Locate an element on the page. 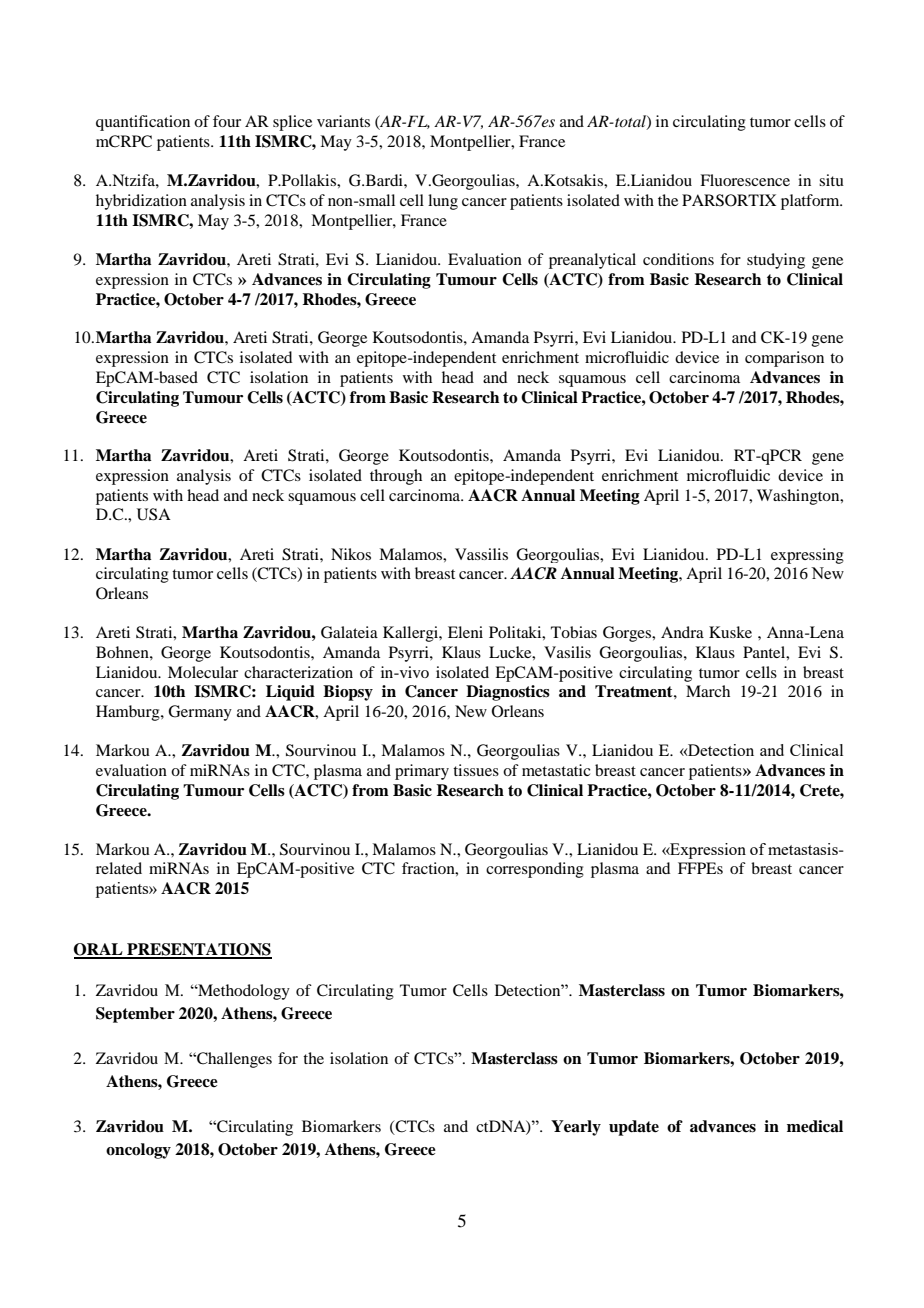 The width and height of the document is (924, 1308). medical is located at coordinates (815, 1126).
